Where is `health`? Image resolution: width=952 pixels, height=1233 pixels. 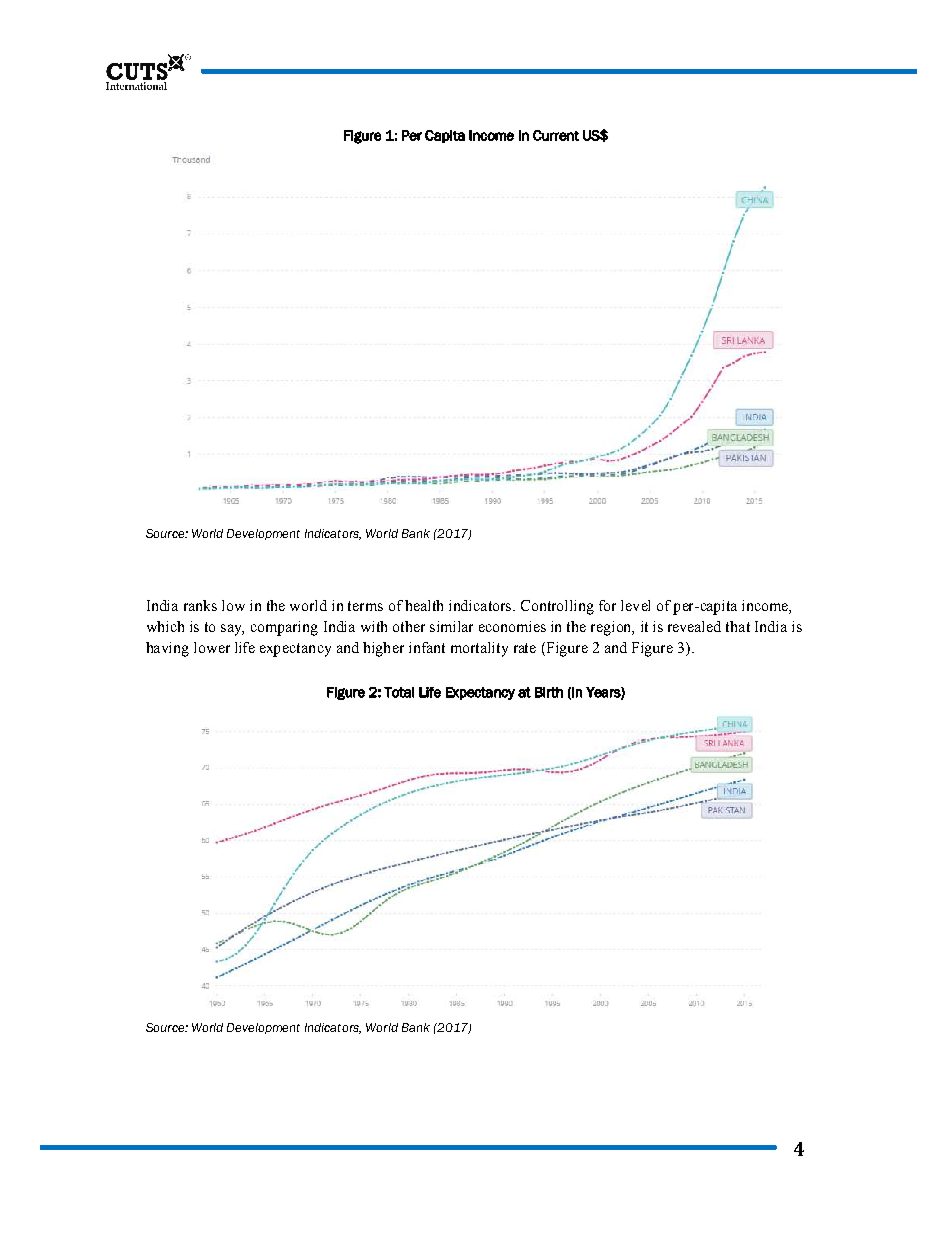
health is located at coordinates (424, 605).
